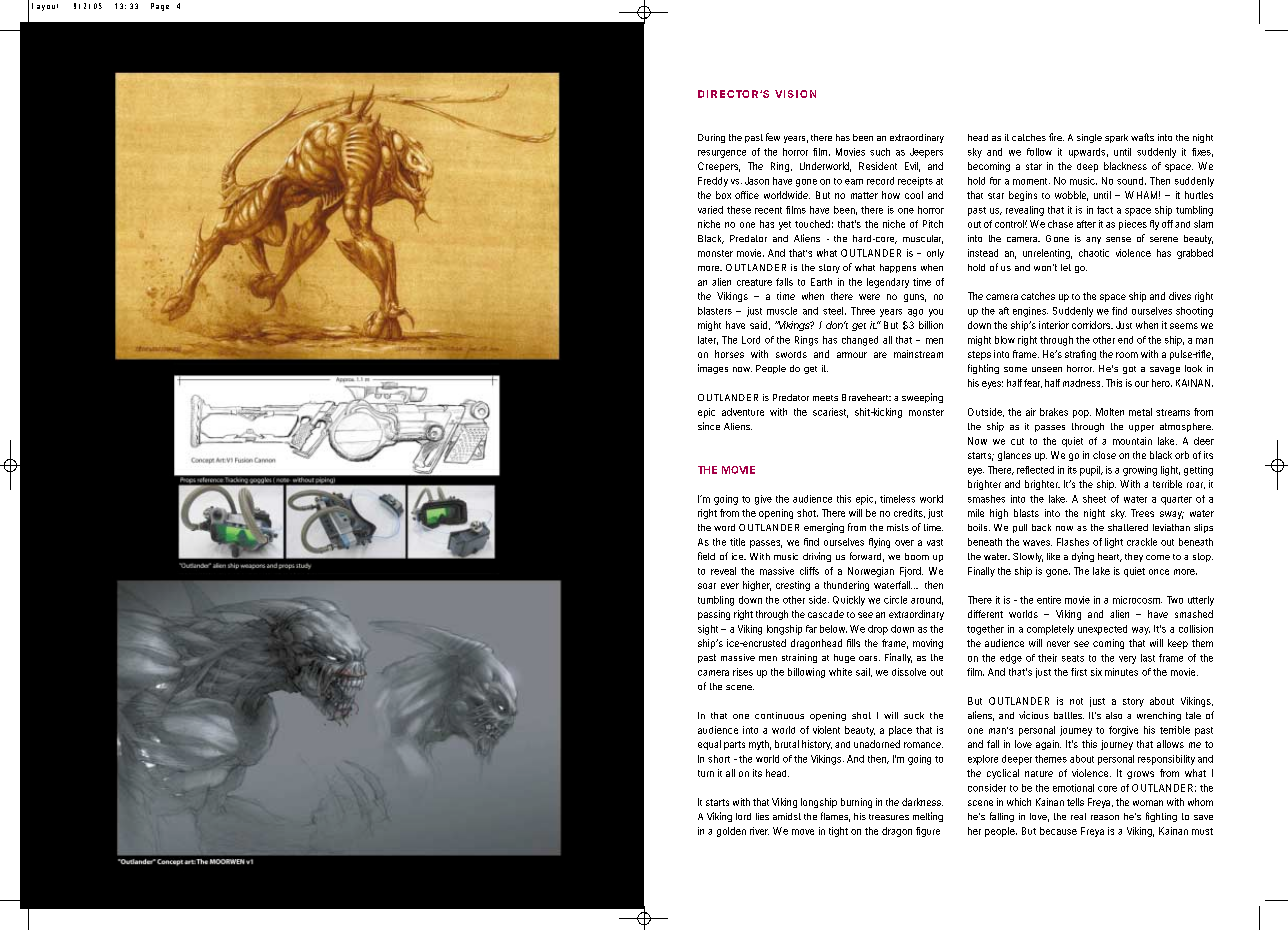 This image has height=930, width=1288. What do you see at coordinates (706, 556) in the image?
I see `field` at bounding box center [706, 556].
